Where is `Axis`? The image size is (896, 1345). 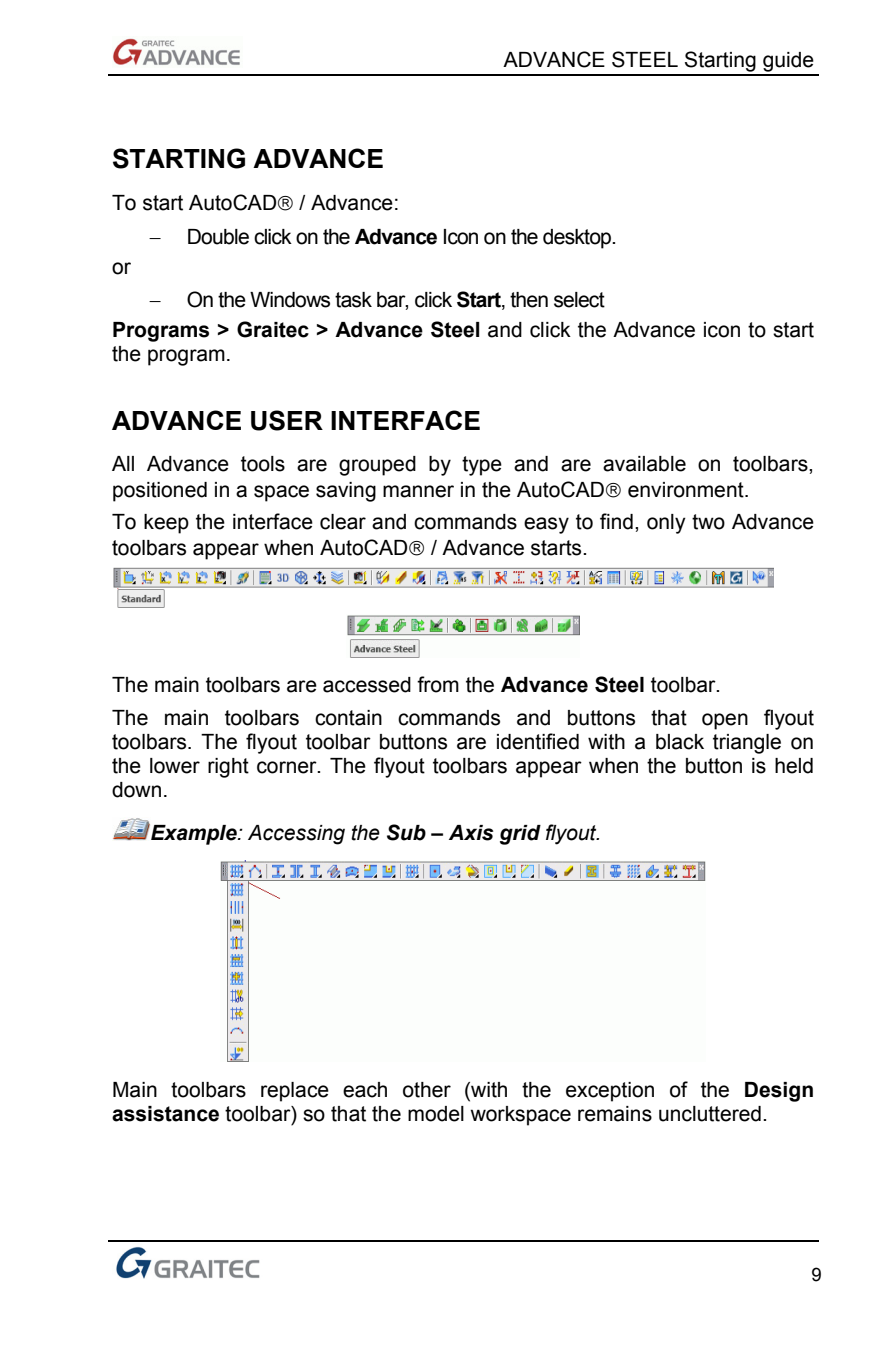 Axis is located at coordinates (471, 833).
